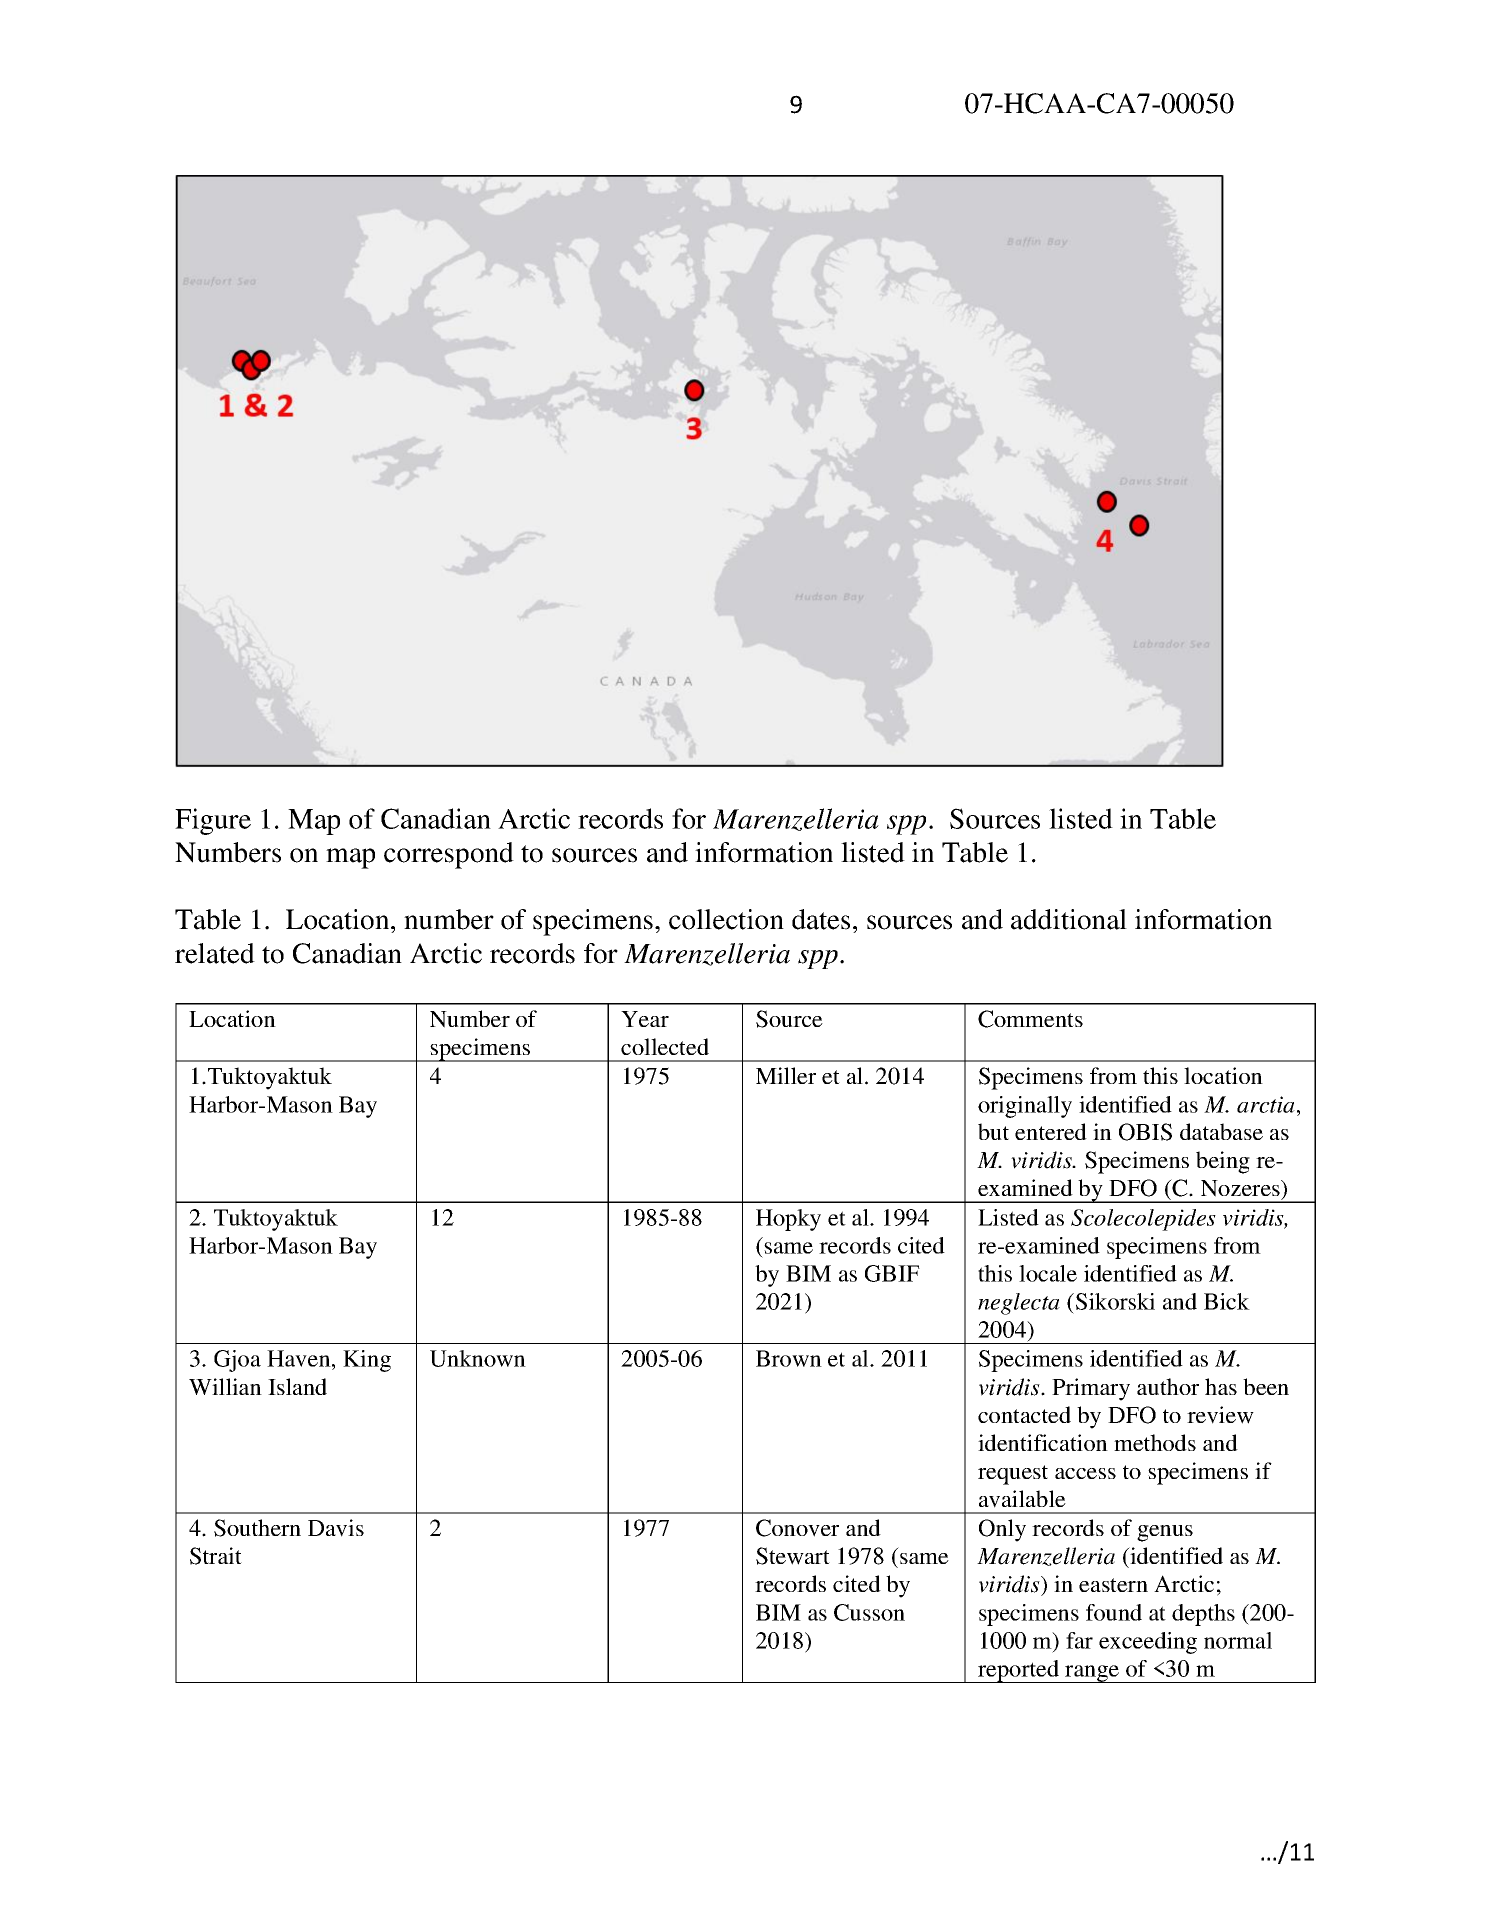  What do you see at coordinates (1069, 919) in the screenshot?
I see `additional` at bounding box center [1069, 919].
